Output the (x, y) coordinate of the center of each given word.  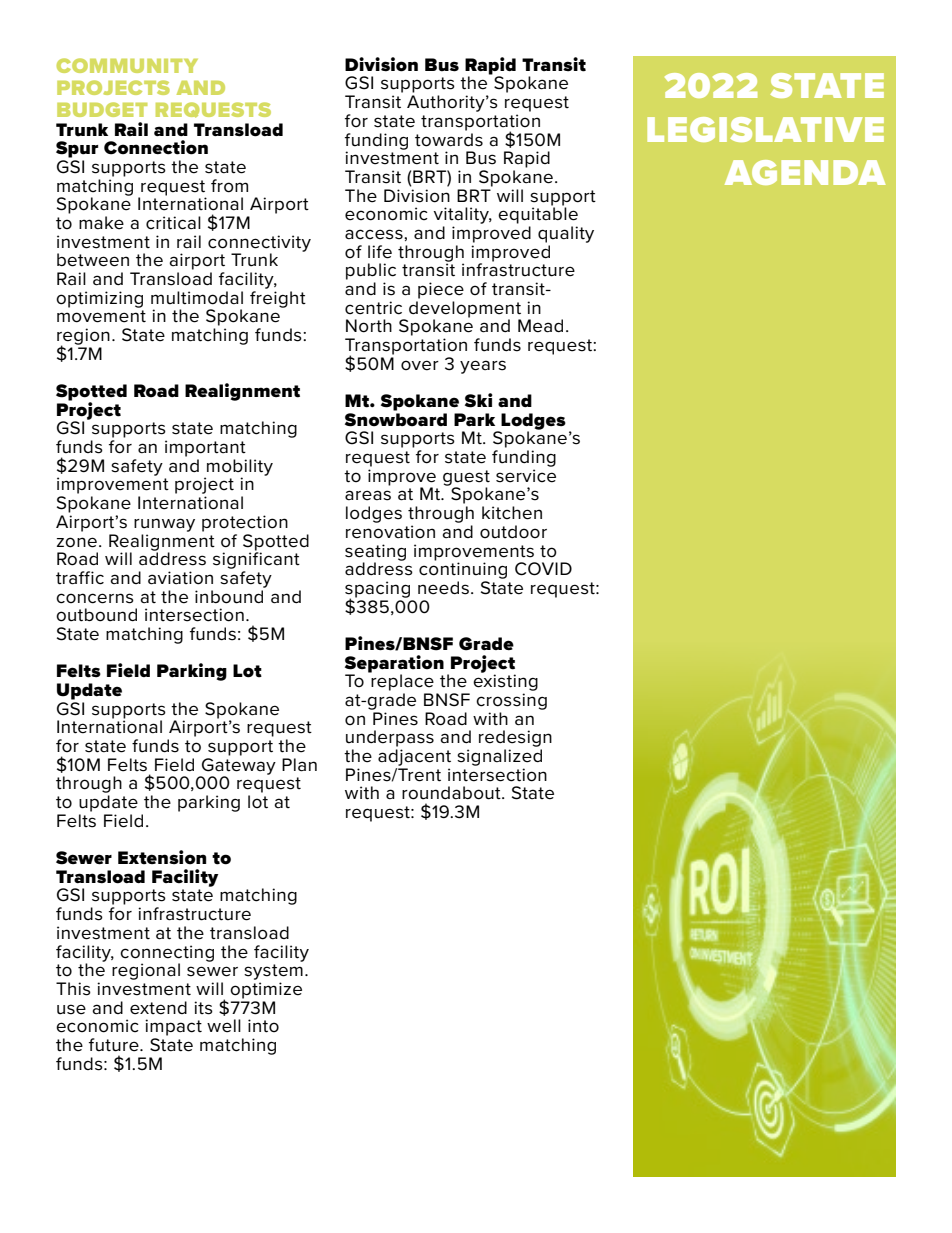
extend (158, 1008)
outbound (96, 615)
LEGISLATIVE (765, 129)
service (526, 476)
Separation (394, 665)
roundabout (452, 793)
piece (441, 290)
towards (449, 140)
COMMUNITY (127, 65)
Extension (162, 857)
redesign (515, 738)
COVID (543, 569)
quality (566, 234)
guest (466, 479)
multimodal (197, 298)
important (205, 448)
